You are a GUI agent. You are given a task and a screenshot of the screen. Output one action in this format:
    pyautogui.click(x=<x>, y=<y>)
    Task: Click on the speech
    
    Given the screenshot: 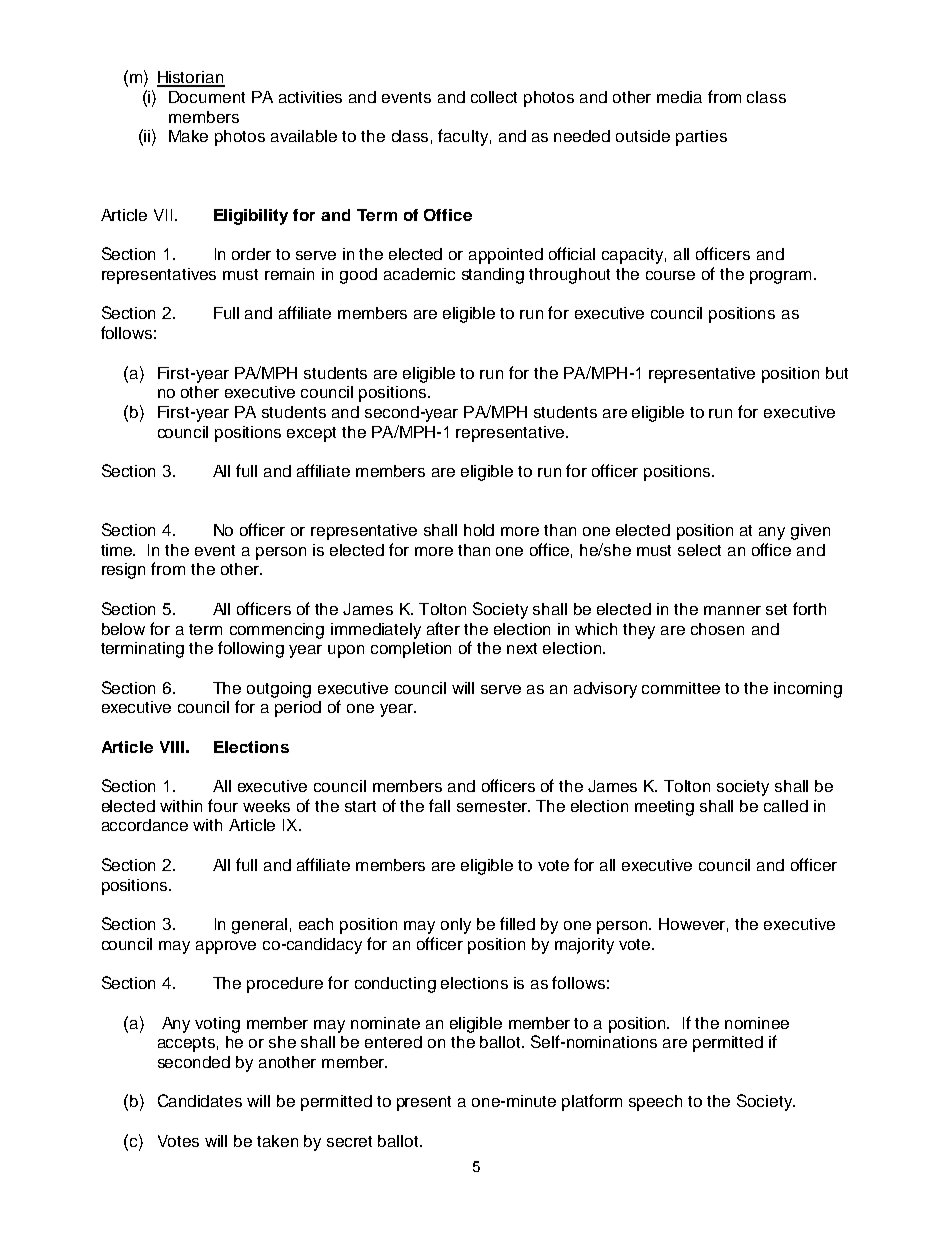 What is the action you would take?
    pyautogui.click(x=655, y=1103)
